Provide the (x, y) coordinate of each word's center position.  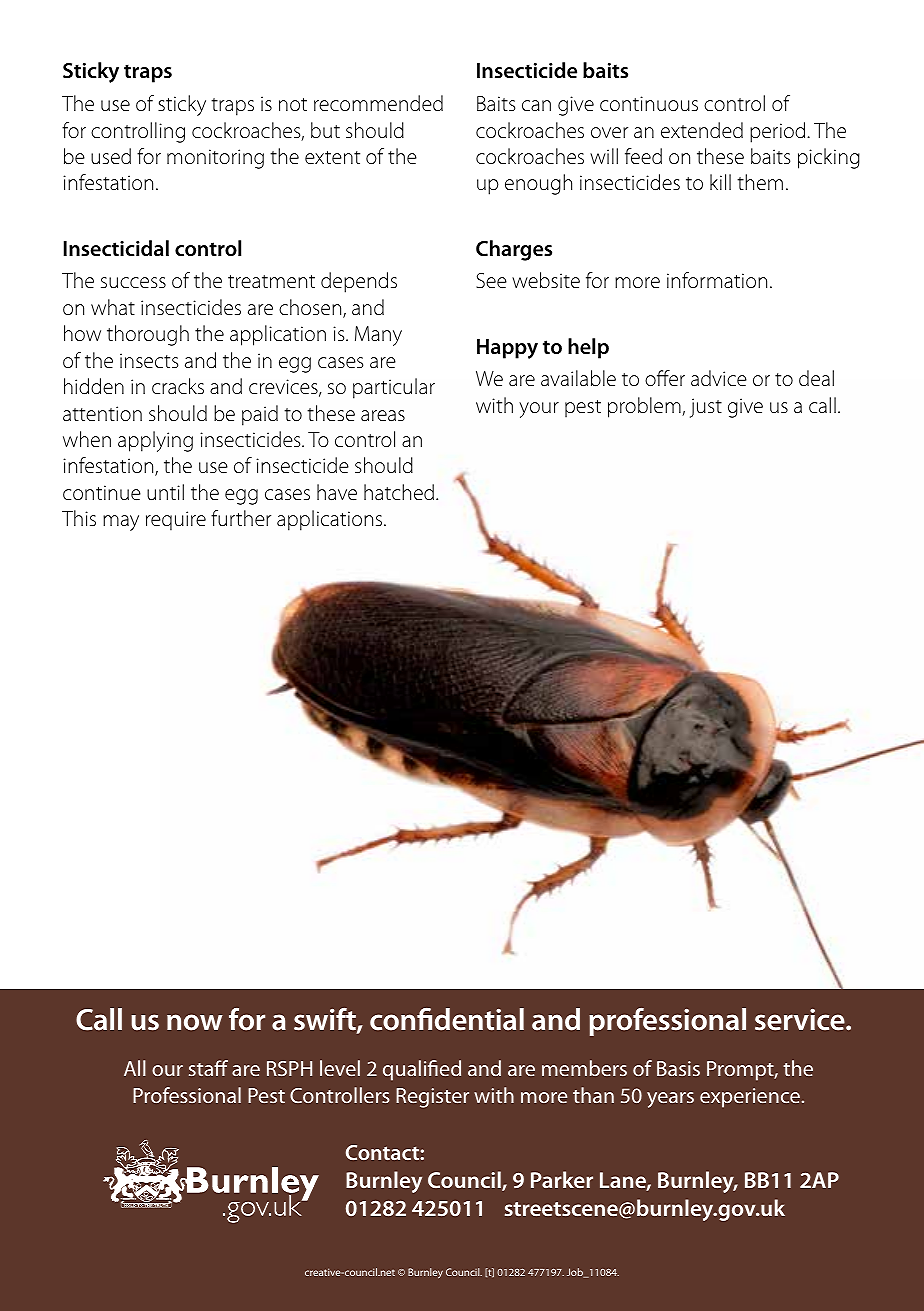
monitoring (215, 159)
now (195, 1022)
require (176, 521)
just (706, 408)
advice (719, 378)
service (801, 1020)
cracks (178, 386)
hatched (399, 492)
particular (394, 388)
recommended (378, 103)
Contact (383, 1152)
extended (702, 130)
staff (208, 1068)
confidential (447, 1019)
